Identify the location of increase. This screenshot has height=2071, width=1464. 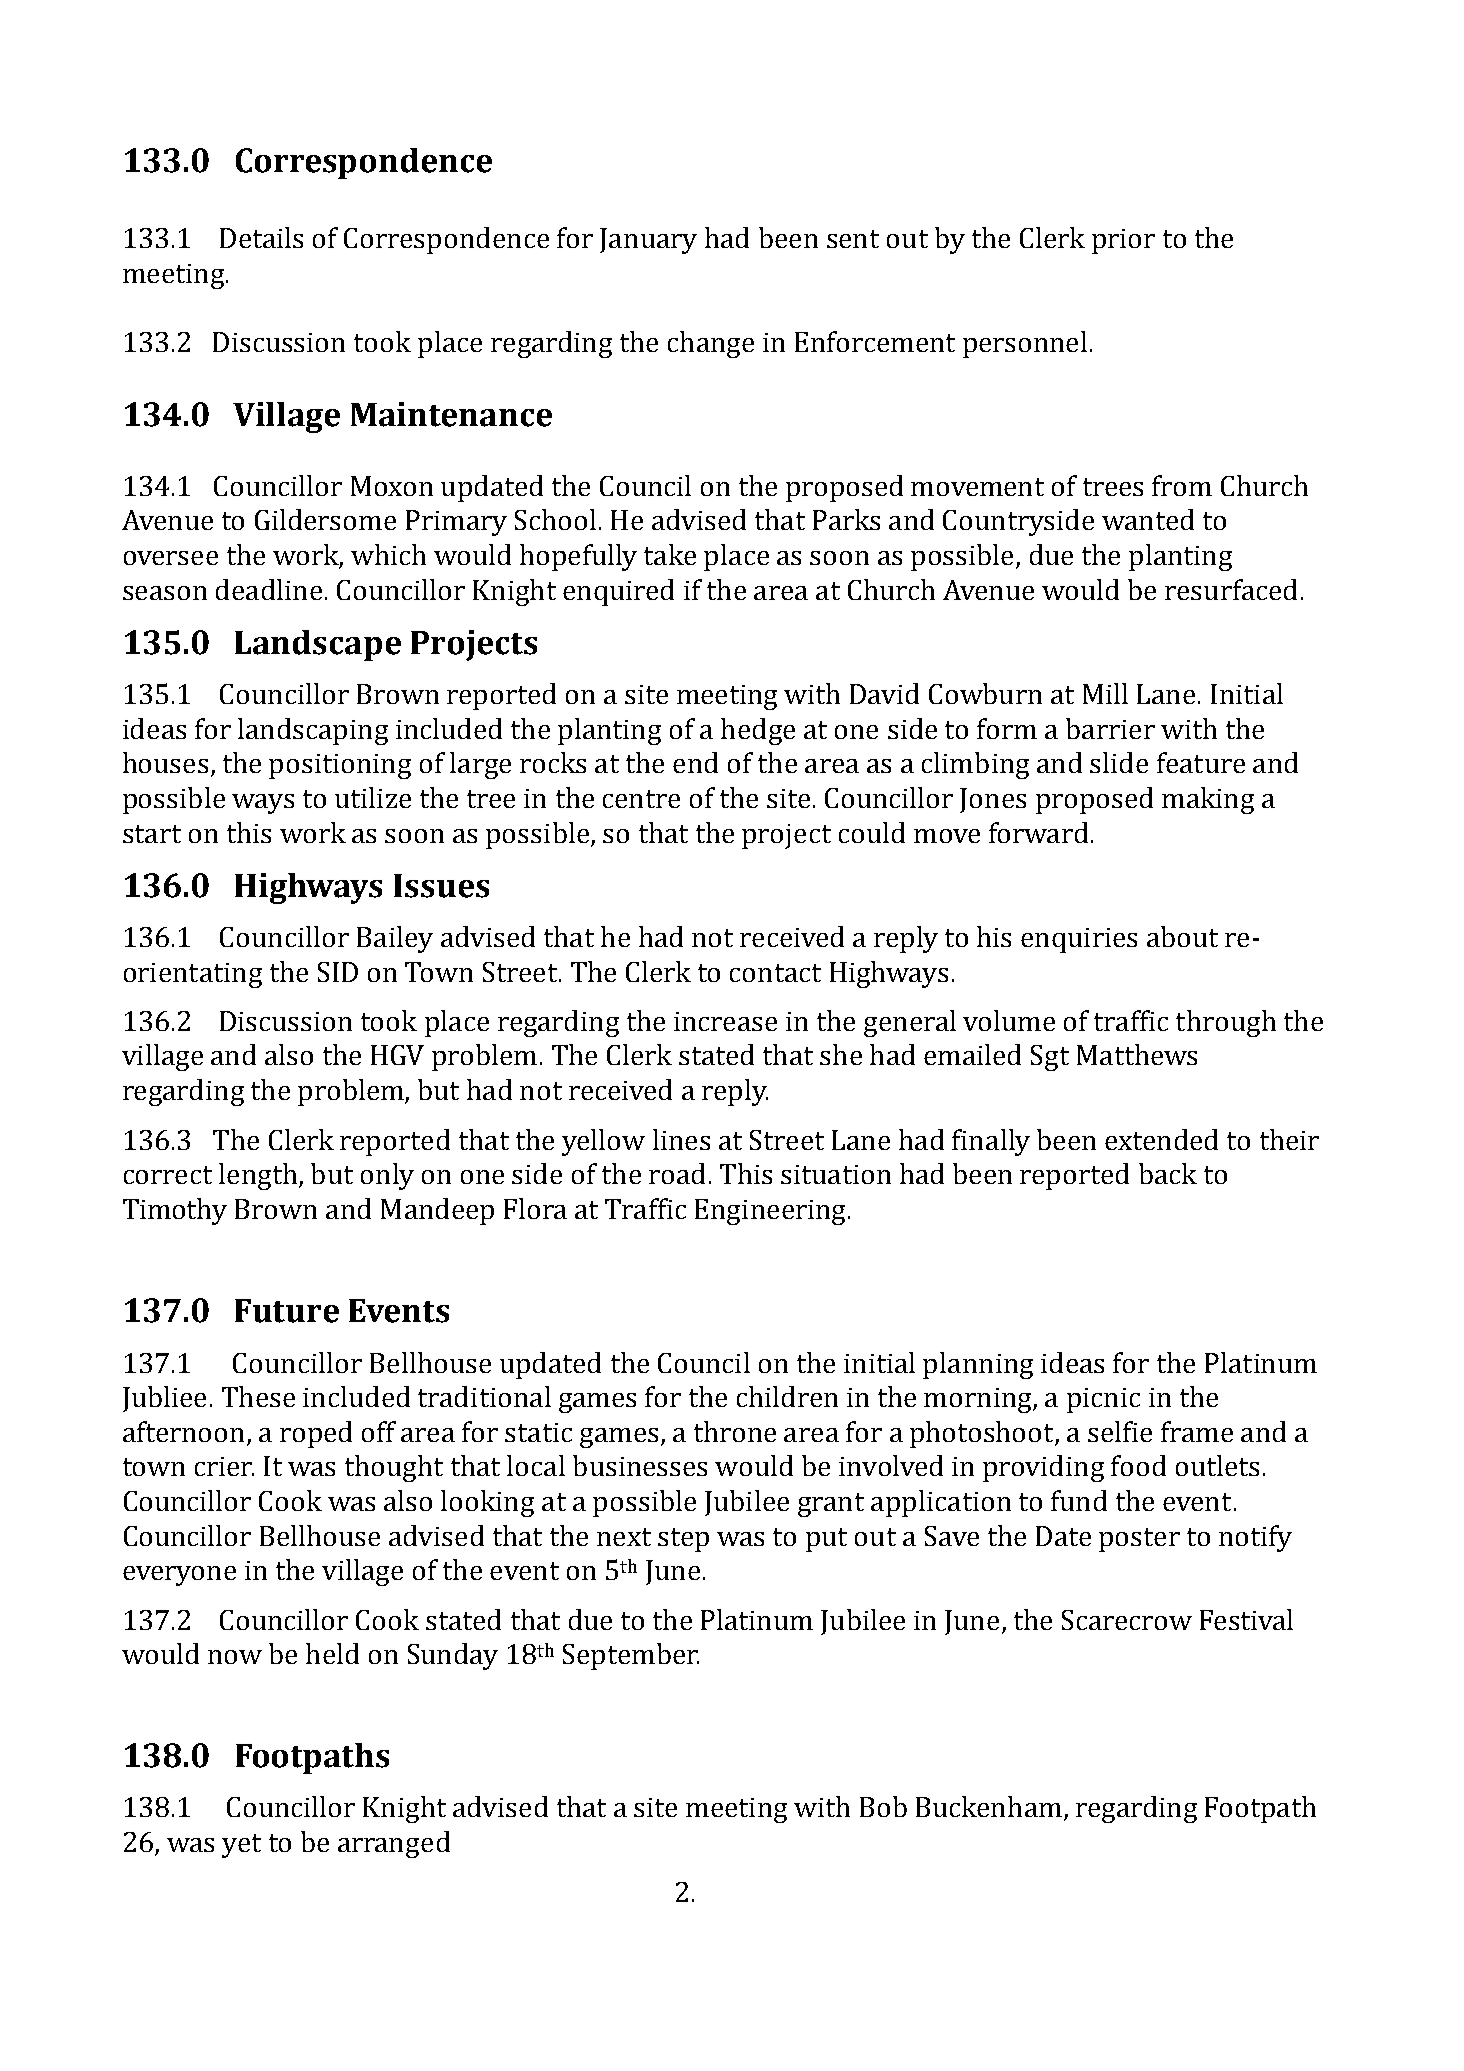
(725, 1021).
